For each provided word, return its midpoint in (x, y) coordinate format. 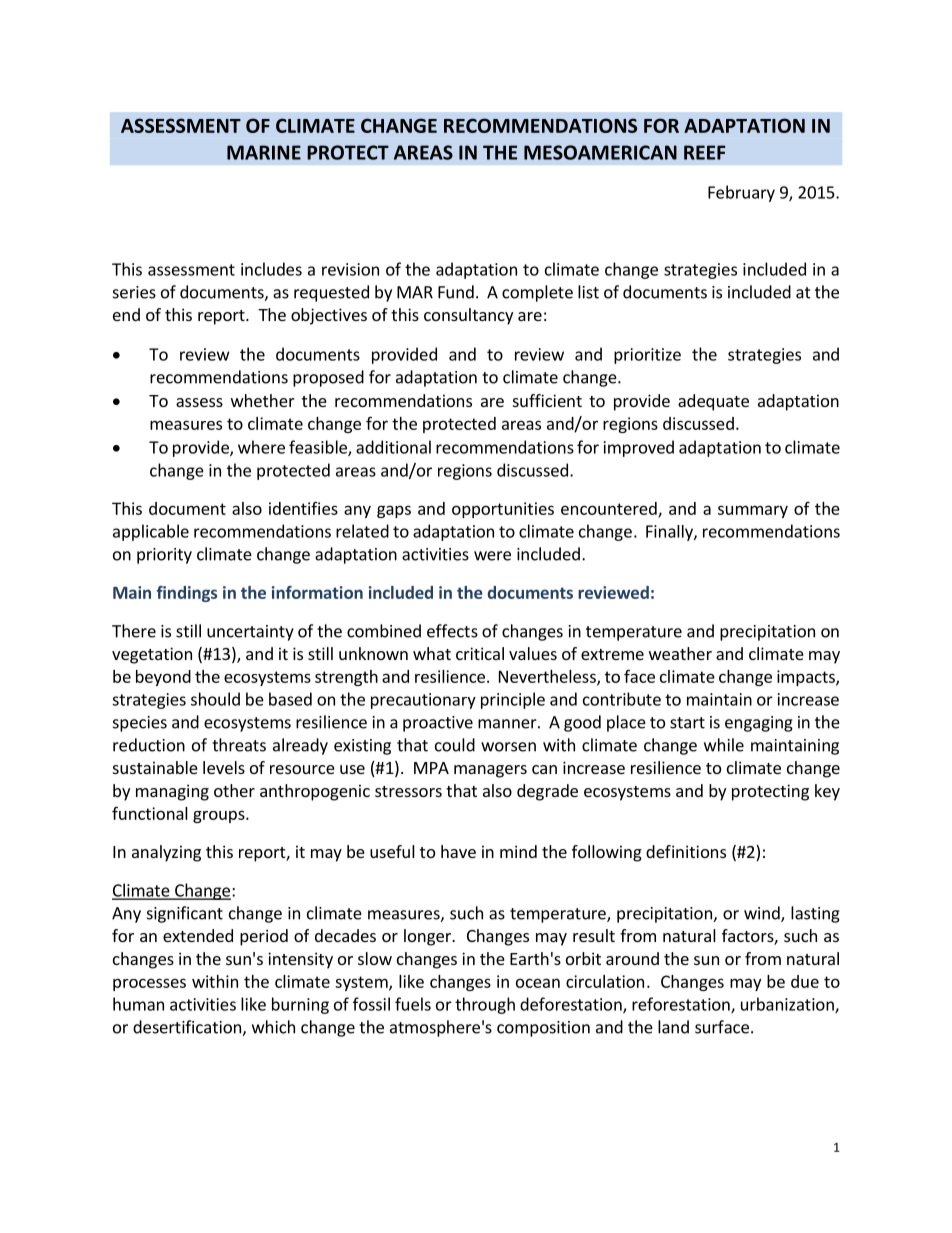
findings (187, 594)
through (485, 1005)
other (234, 790)
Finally (670, 533)
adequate (713, 402)
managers (490, 771)
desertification (188, 1028)
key (827, 792)
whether (263, 400)
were (492, 556)
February (741, 193)
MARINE (264, 152)
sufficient (547, 400)
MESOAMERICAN (600, 152)
